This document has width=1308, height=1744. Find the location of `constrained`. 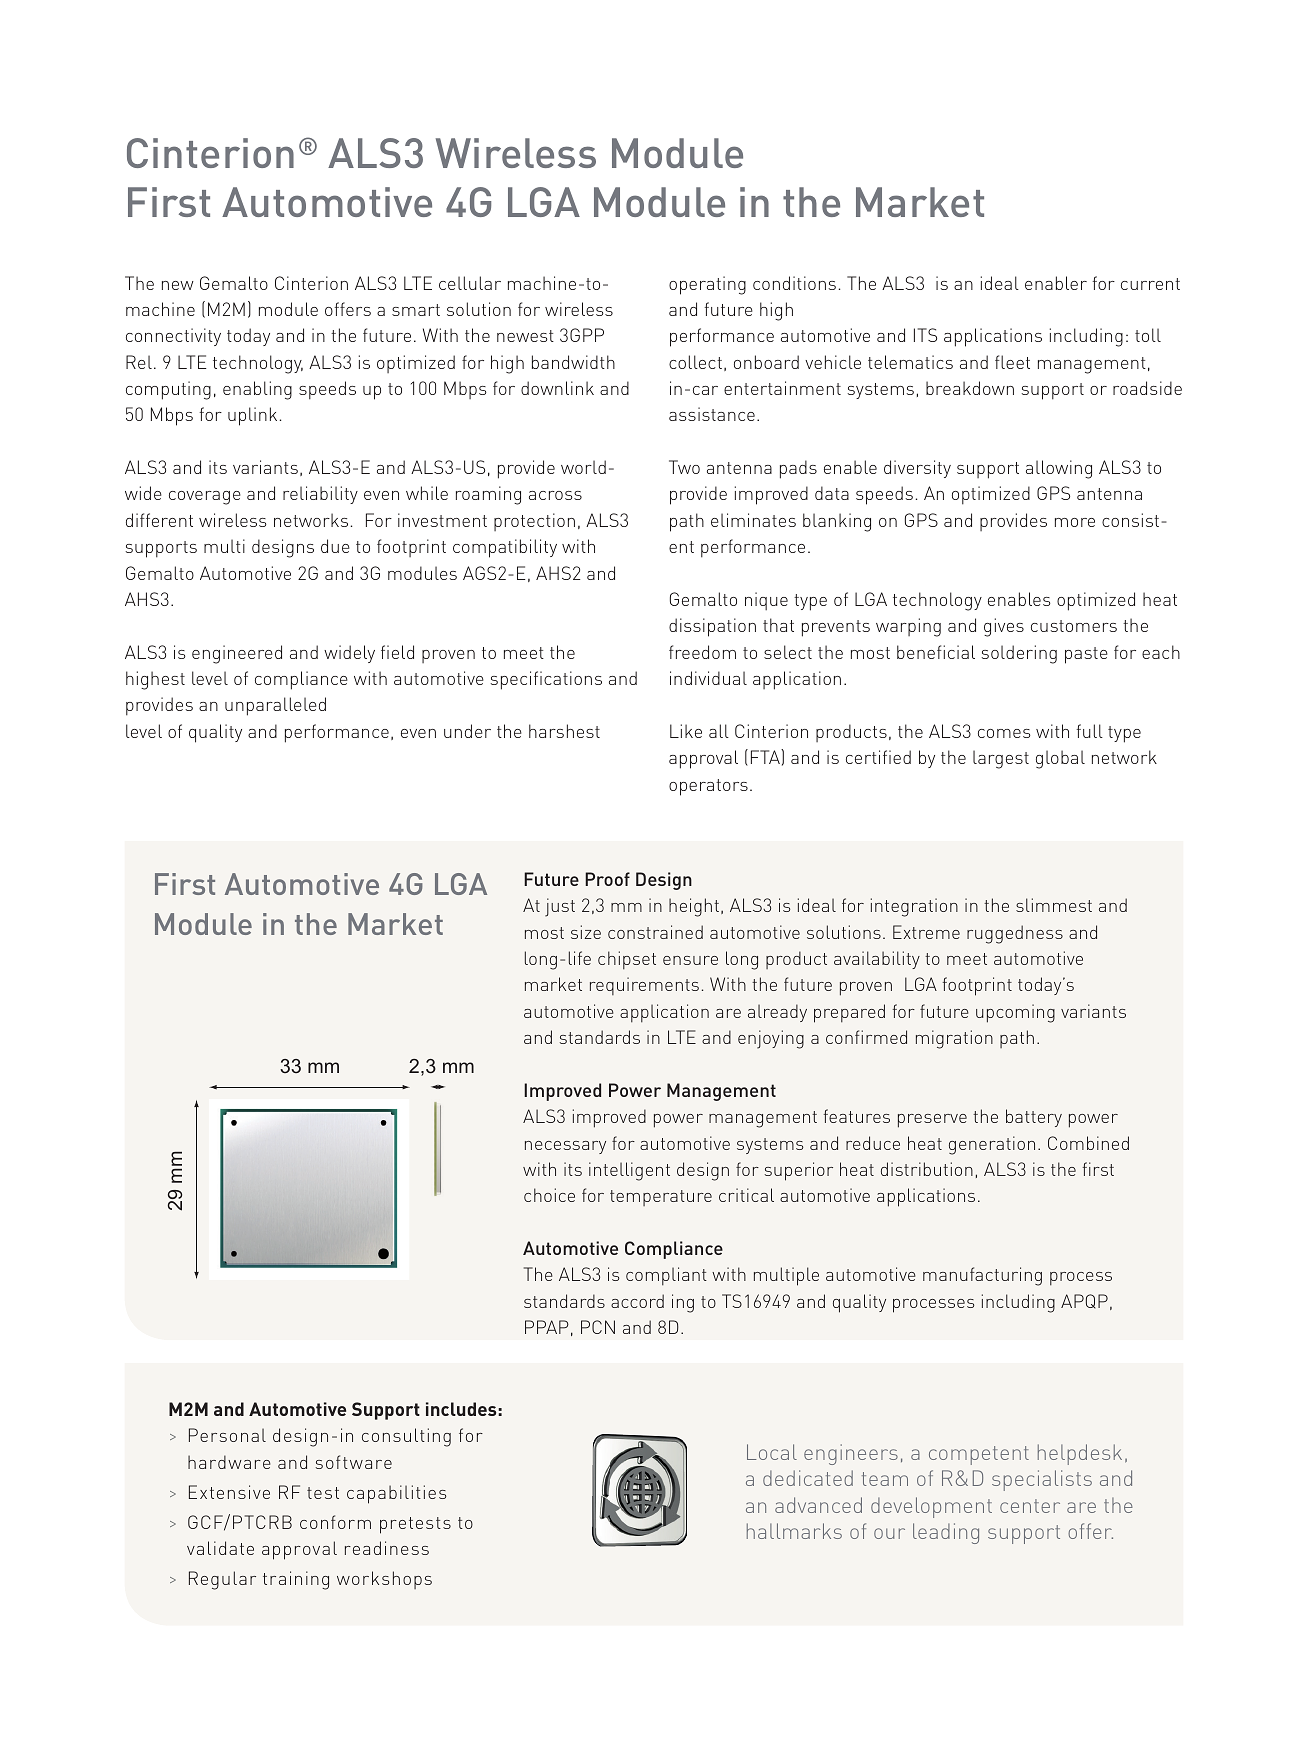

constrained is located at coordinates (655, 932).
